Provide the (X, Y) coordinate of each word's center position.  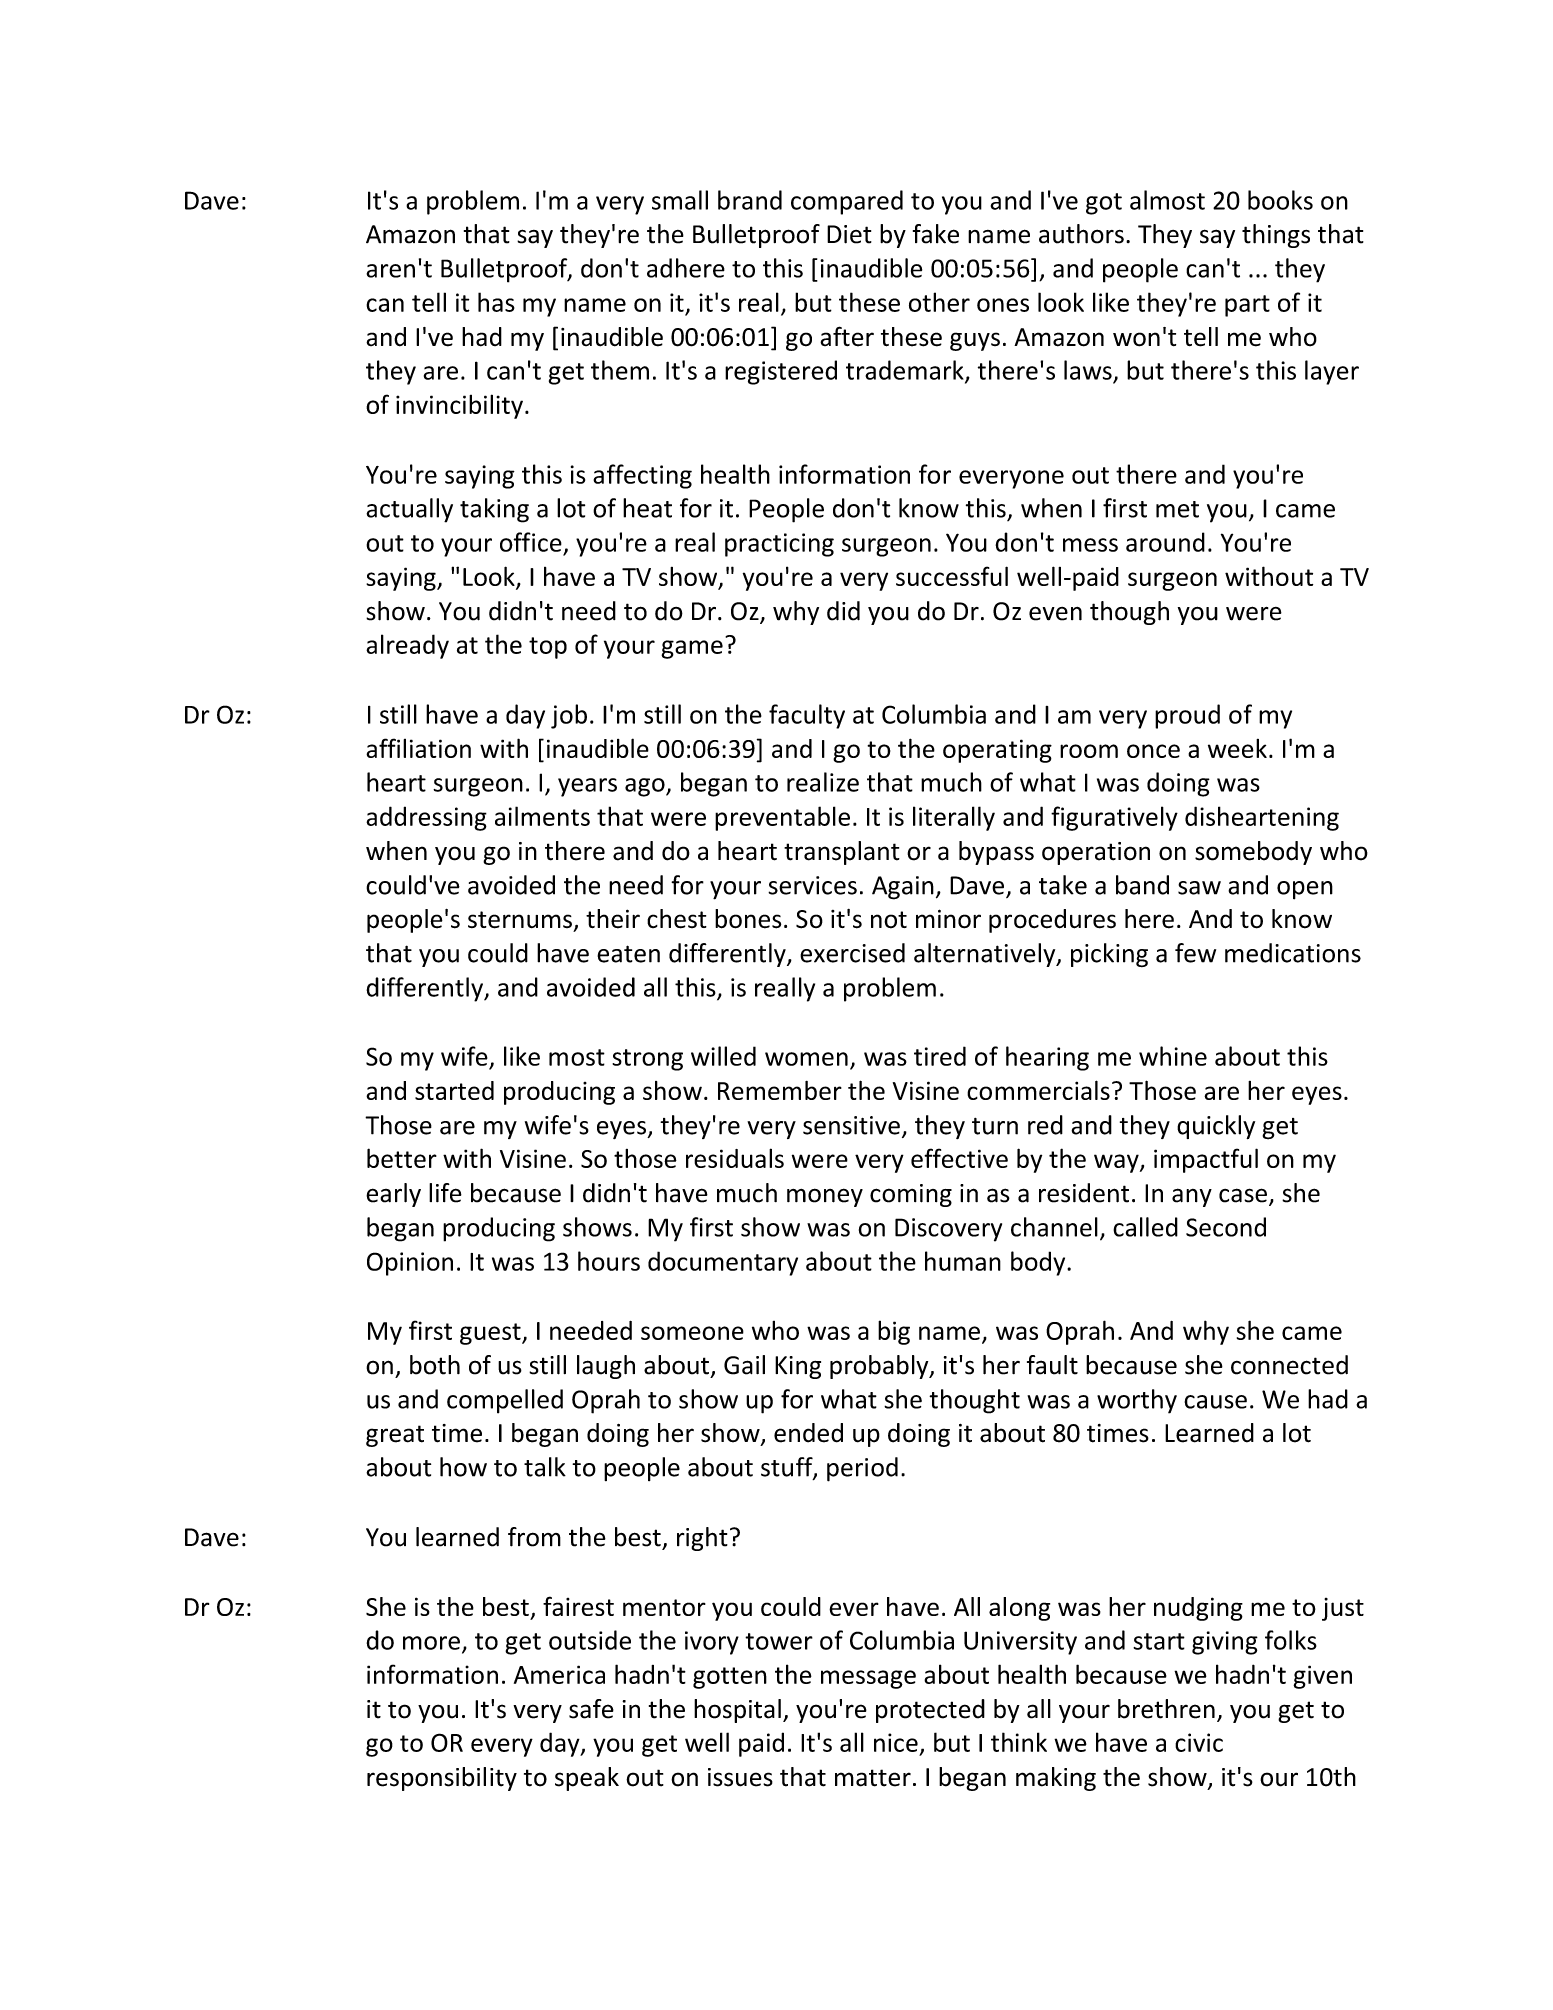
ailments (542, 816)
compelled (505, 1401)
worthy (1137, 1401)
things (1276, 236)
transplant (842, 853)
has (496, 302)
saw (1199, 888)
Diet (849, 234)
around (1165, 542)
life (445, 1193)
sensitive (851, 1125)
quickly (1216, 1127)
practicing (779, 545)
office (531, 542)
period (862, 1469)
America (559, 1674)
